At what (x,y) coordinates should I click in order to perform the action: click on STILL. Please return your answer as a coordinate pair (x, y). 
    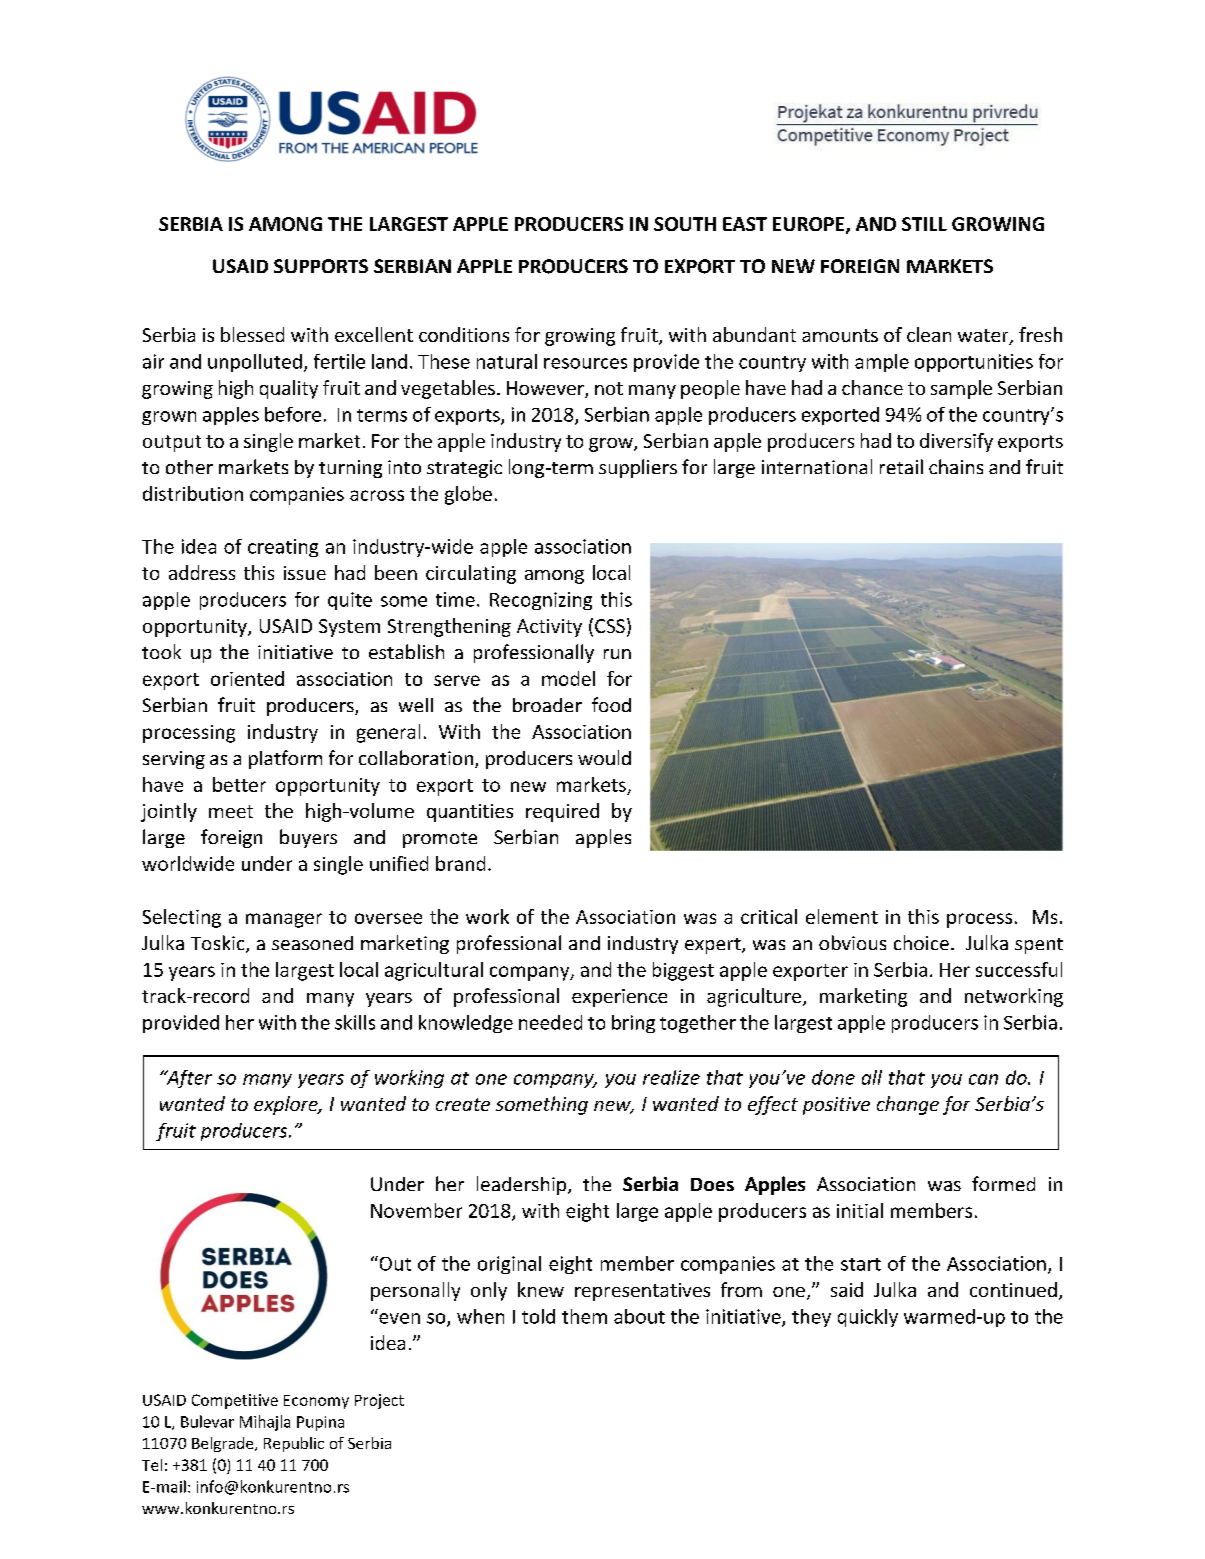
    Looking at the image, I should click on (924, 224).
